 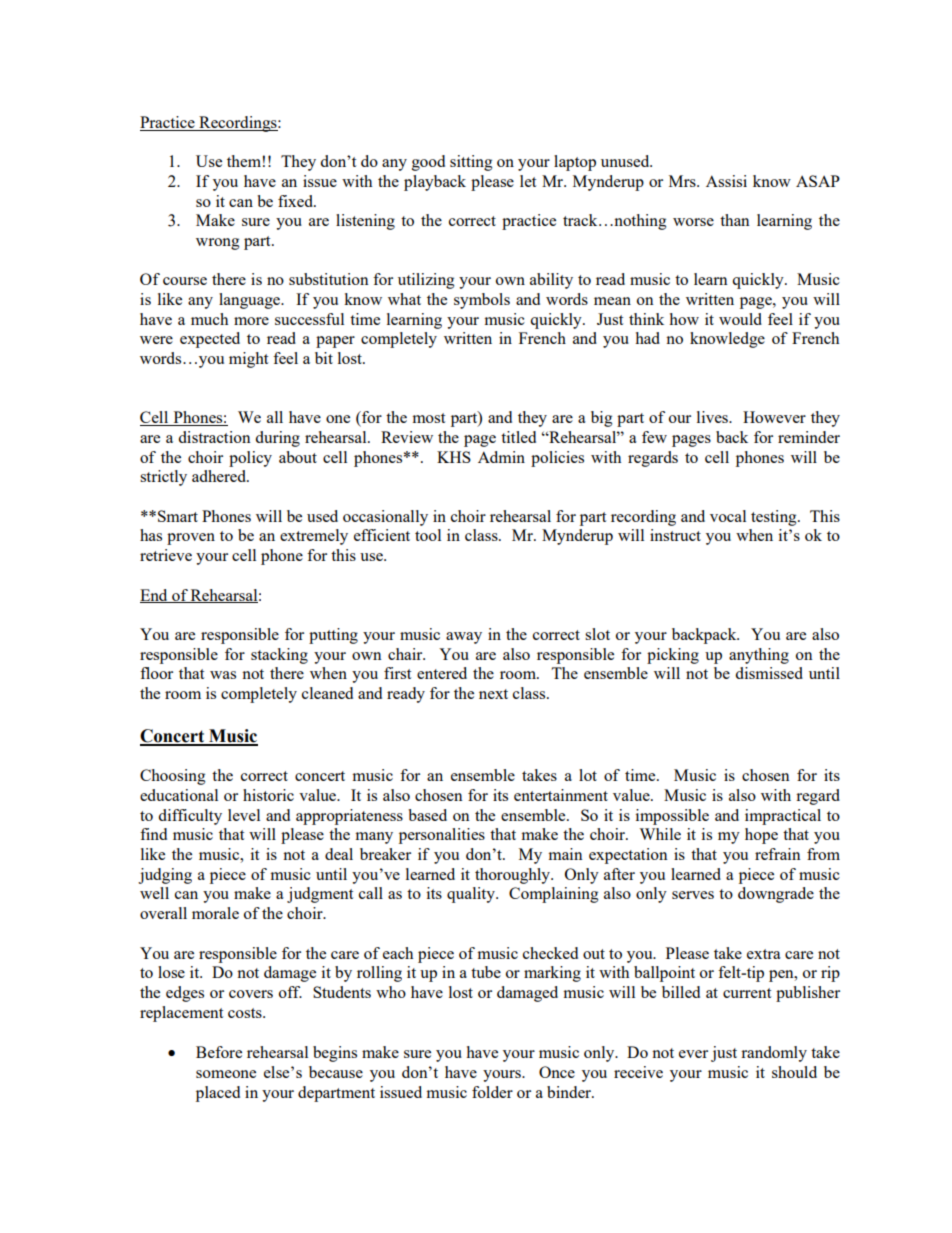 I want to click on folder, so click(x=492, y=1092).
